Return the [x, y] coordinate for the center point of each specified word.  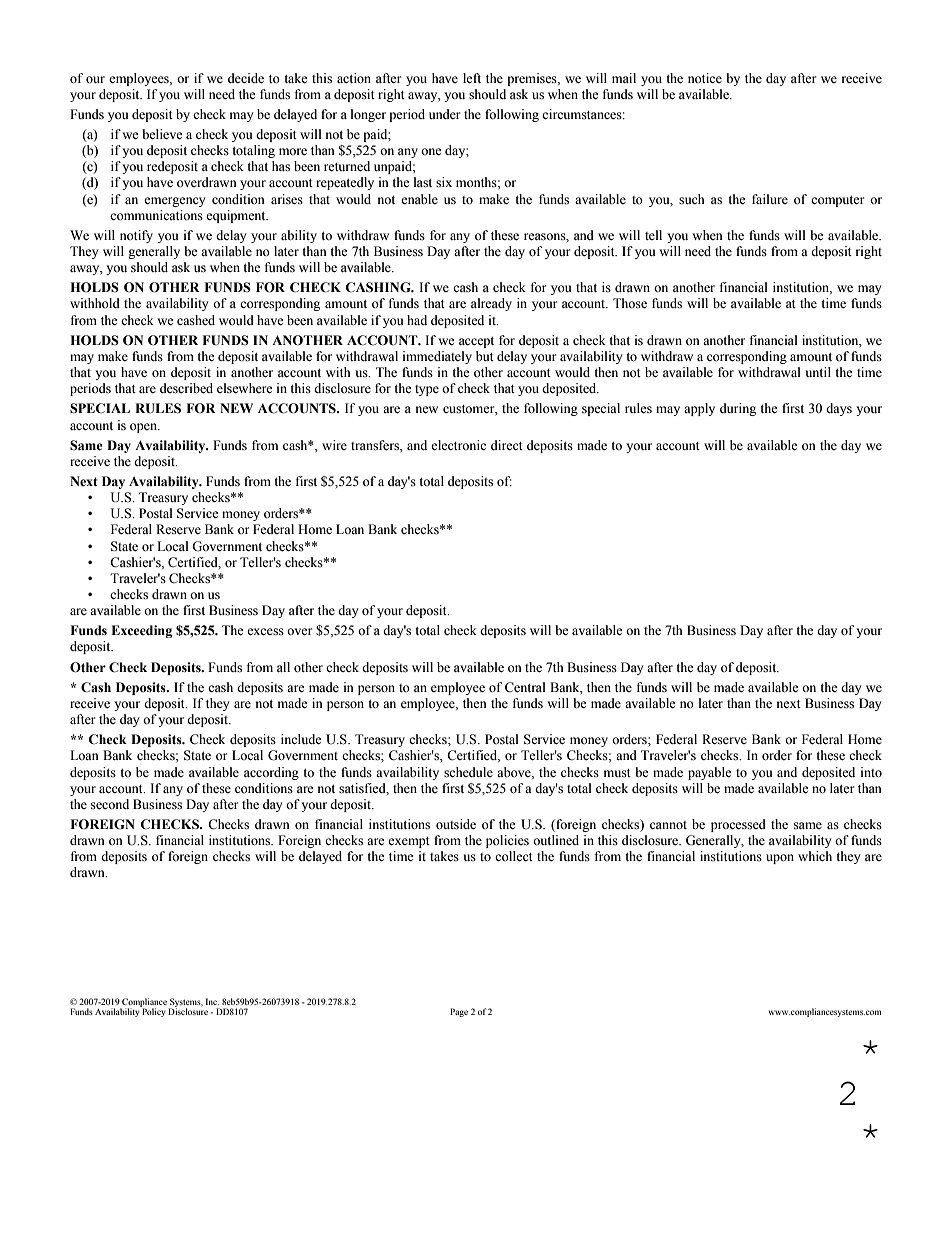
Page [459, 1012]
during [738, 409]
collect [514, 856]
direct [507, 445]
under [444, 114]
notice [705, 78]
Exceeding [141, 631]
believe [162, 134]
